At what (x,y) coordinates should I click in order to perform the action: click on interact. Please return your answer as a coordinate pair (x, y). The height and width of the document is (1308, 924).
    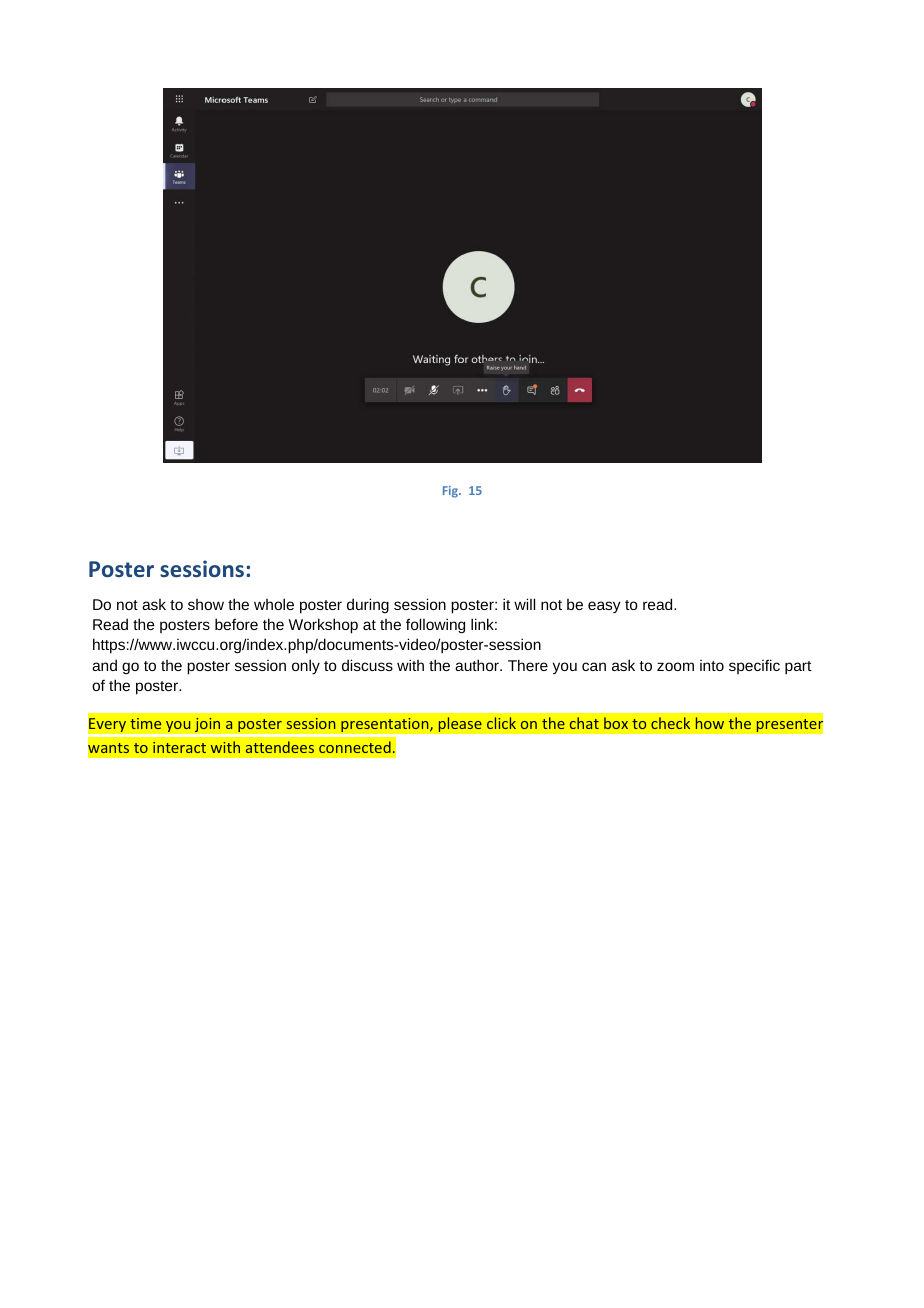
    Looking at the image, I should click on (179, 747).
